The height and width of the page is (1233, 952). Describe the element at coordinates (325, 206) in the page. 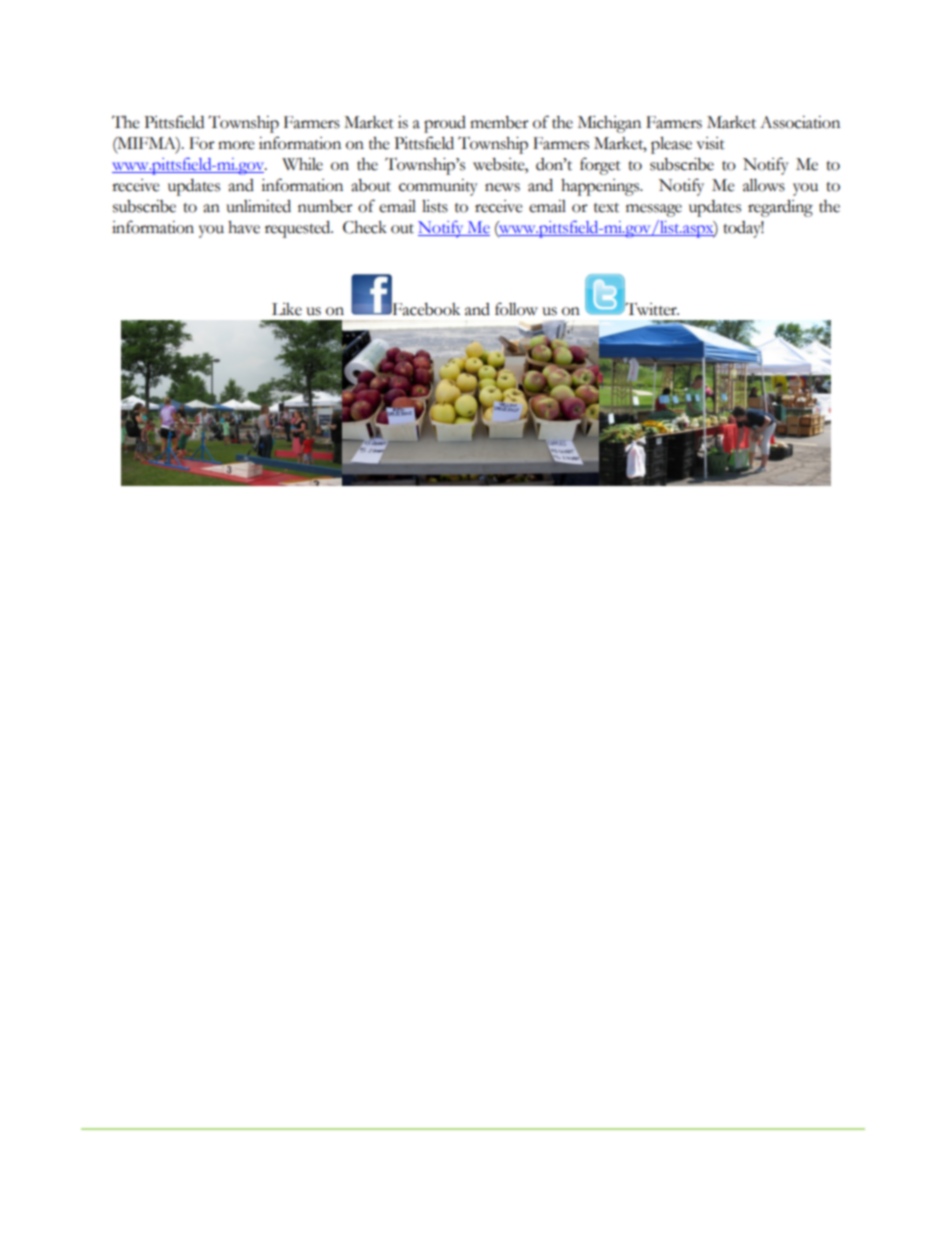

I see `number` at that location.
